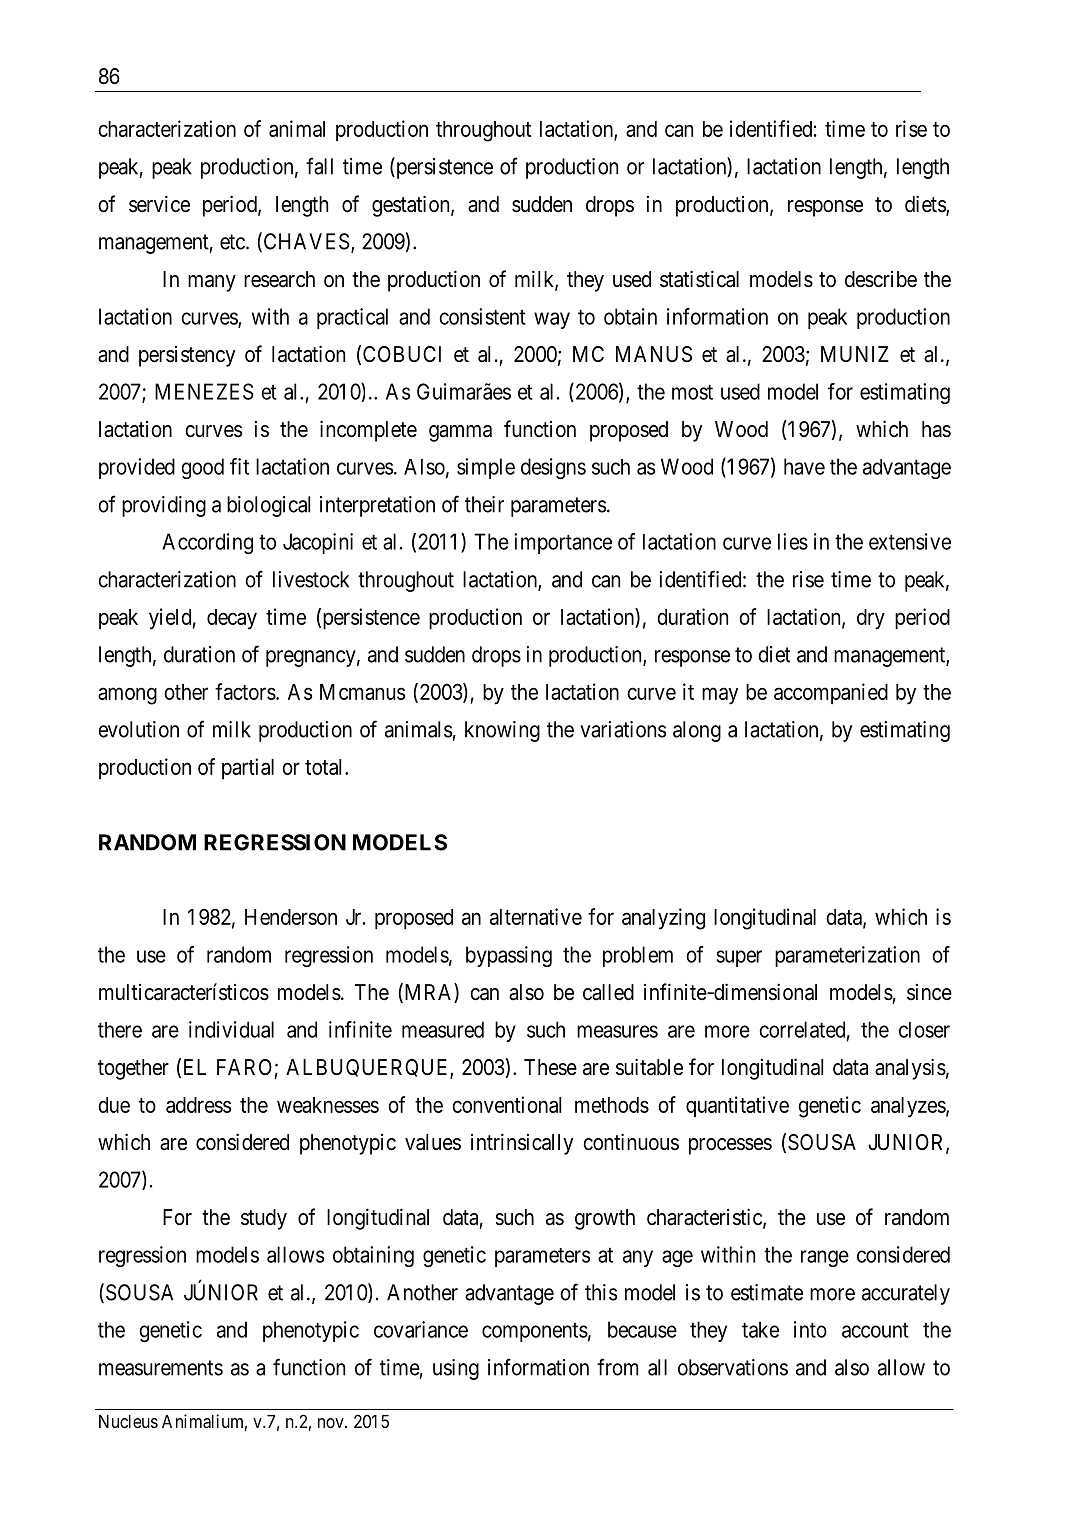  What do you see at coordinates (198, 1105) in the screenshot?
I see `address` at bounding box center [198, 1105].
